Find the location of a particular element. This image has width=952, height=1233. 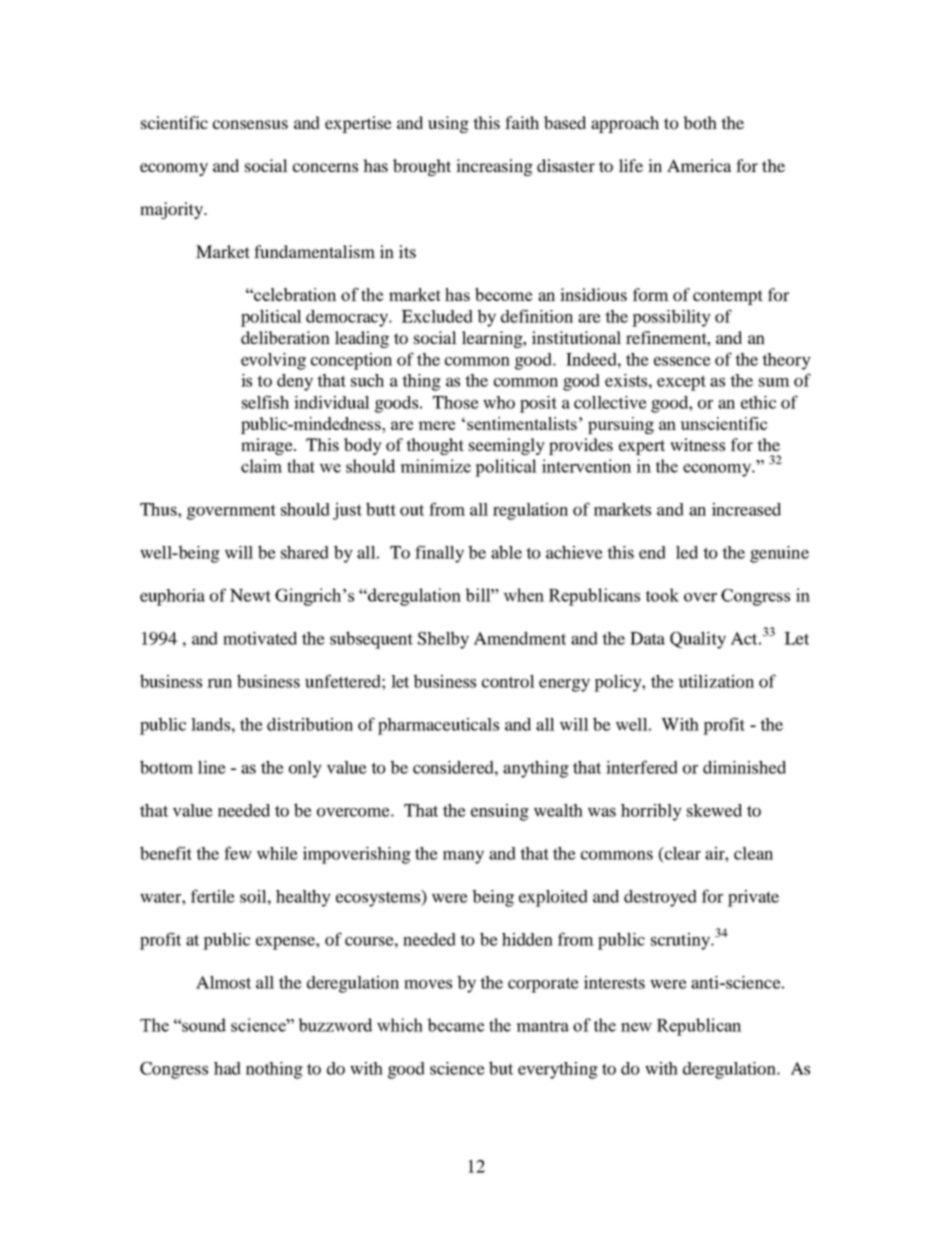

seemingly is located at coordinates (507, 446).
